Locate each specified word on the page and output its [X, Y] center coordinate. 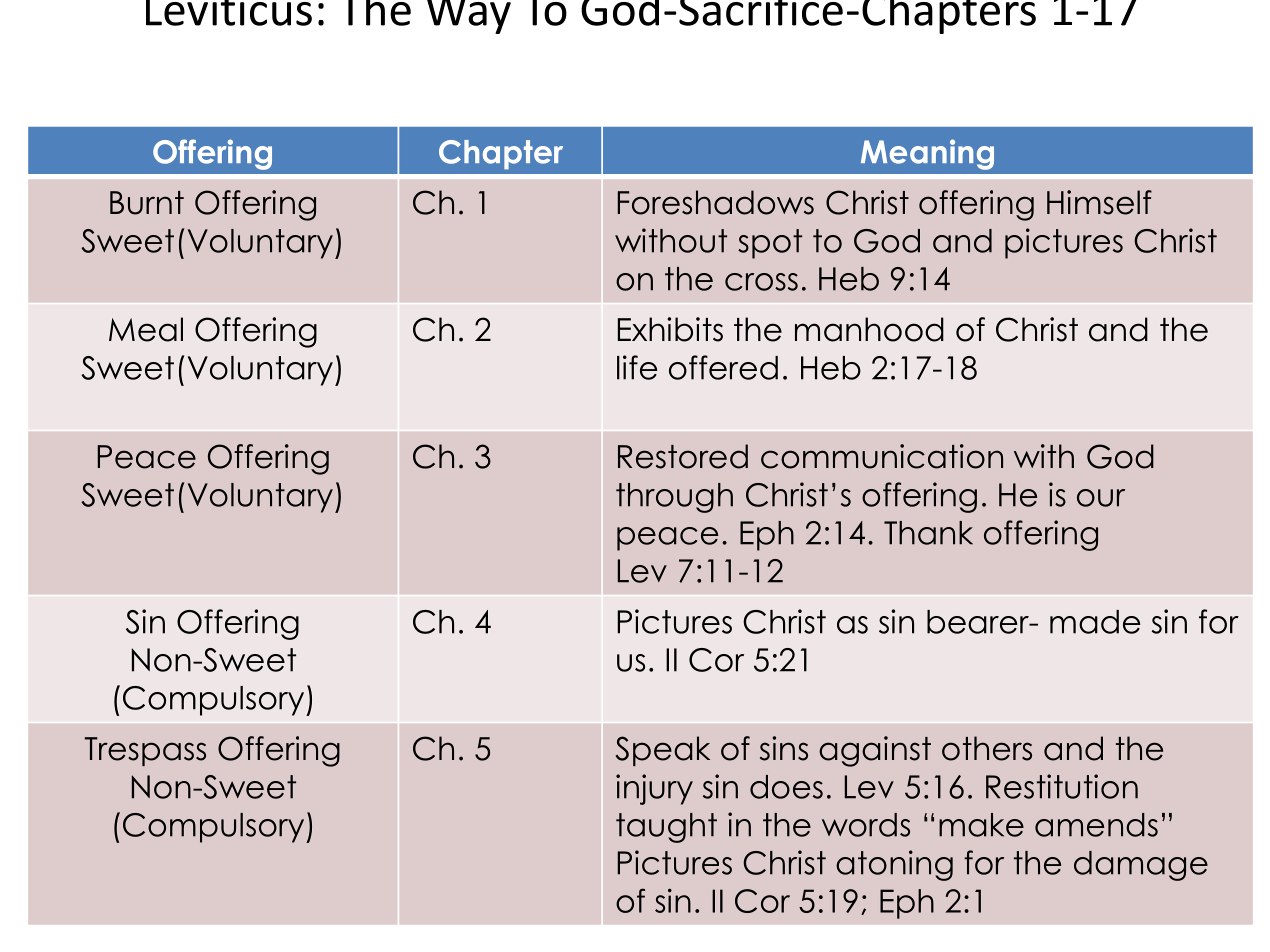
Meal [146, 329]
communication [882, 456]
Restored [683, 456]
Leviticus [229, 13]
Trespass [145, 751]
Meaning [927, 154]
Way [469, 17]
